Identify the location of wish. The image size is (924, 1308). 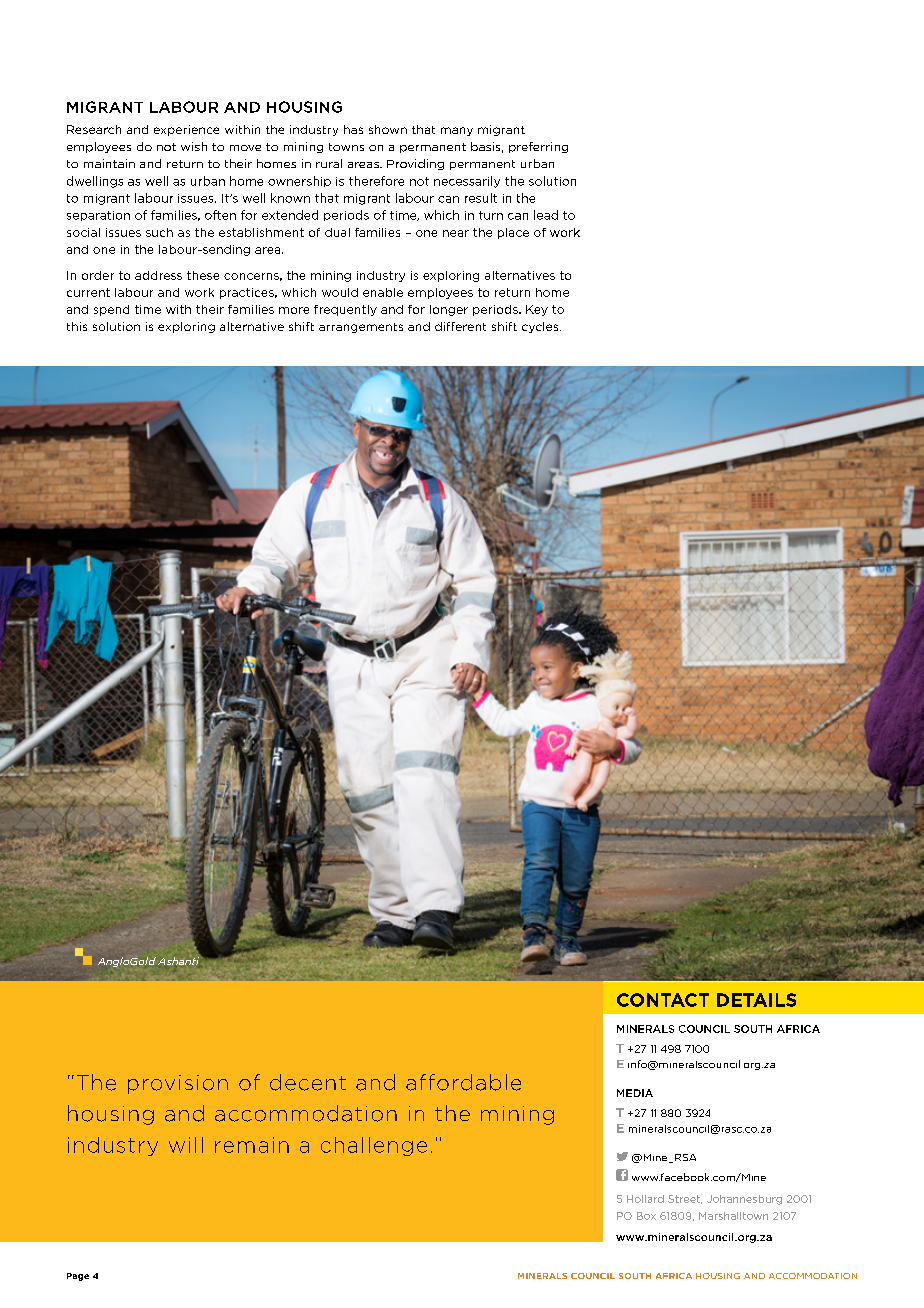
(194, 146).
